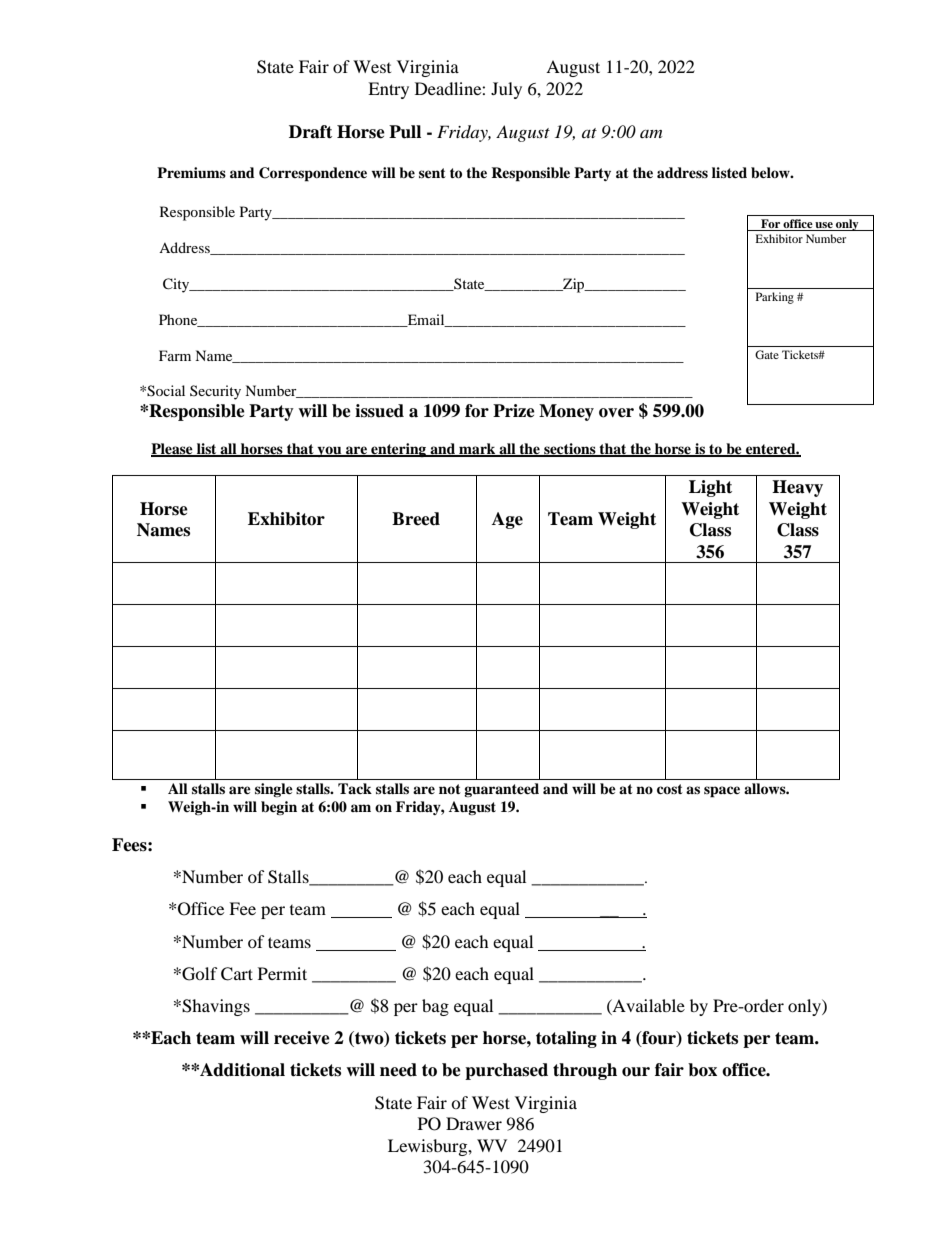 Image resolution: width=952 pixels, height=1233 pixels. I want to click on Age, so click(507, 520).
